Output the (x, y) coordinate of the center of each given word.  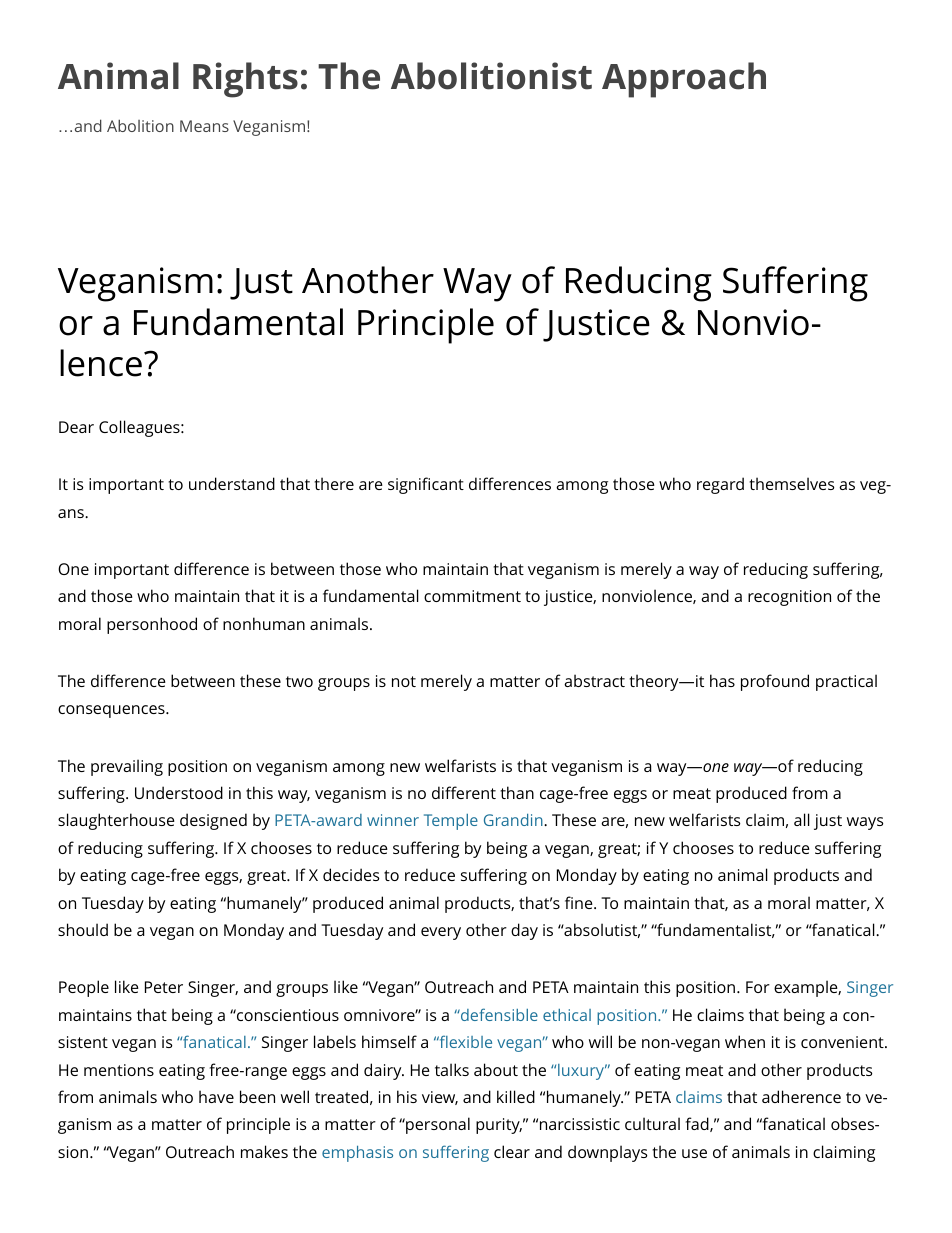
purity (499, 1126)
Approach (684, 80)
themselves (791, 483)
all (802, 819)
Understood (179, 792)
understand (232, 483)
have (216, 1096)
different (464, 792)
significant (426, 485)
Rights (245, 80)
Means (204, 126)
